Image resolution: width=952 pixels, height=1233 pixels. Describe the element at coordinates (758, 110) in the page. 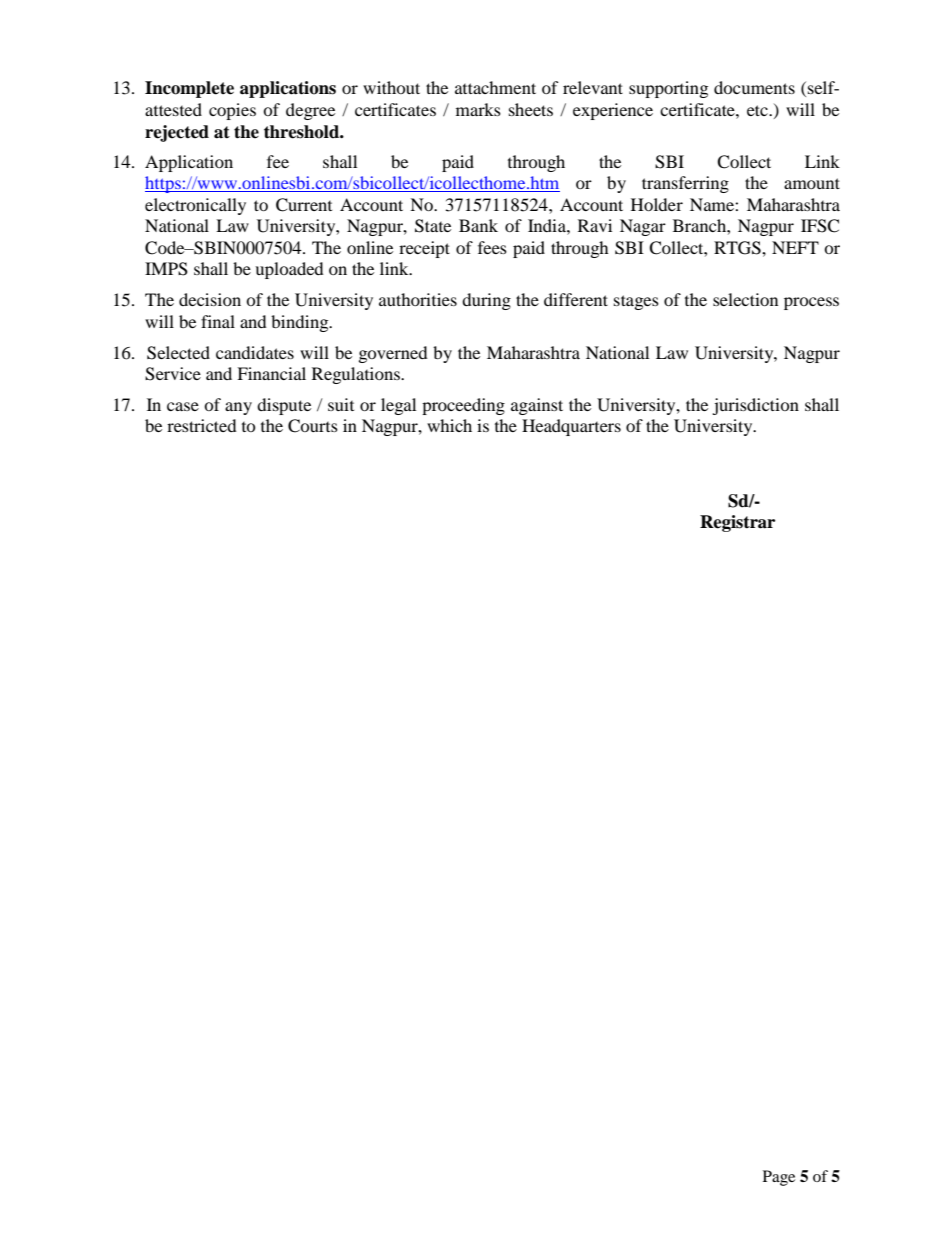

I see `etc` at that location.
